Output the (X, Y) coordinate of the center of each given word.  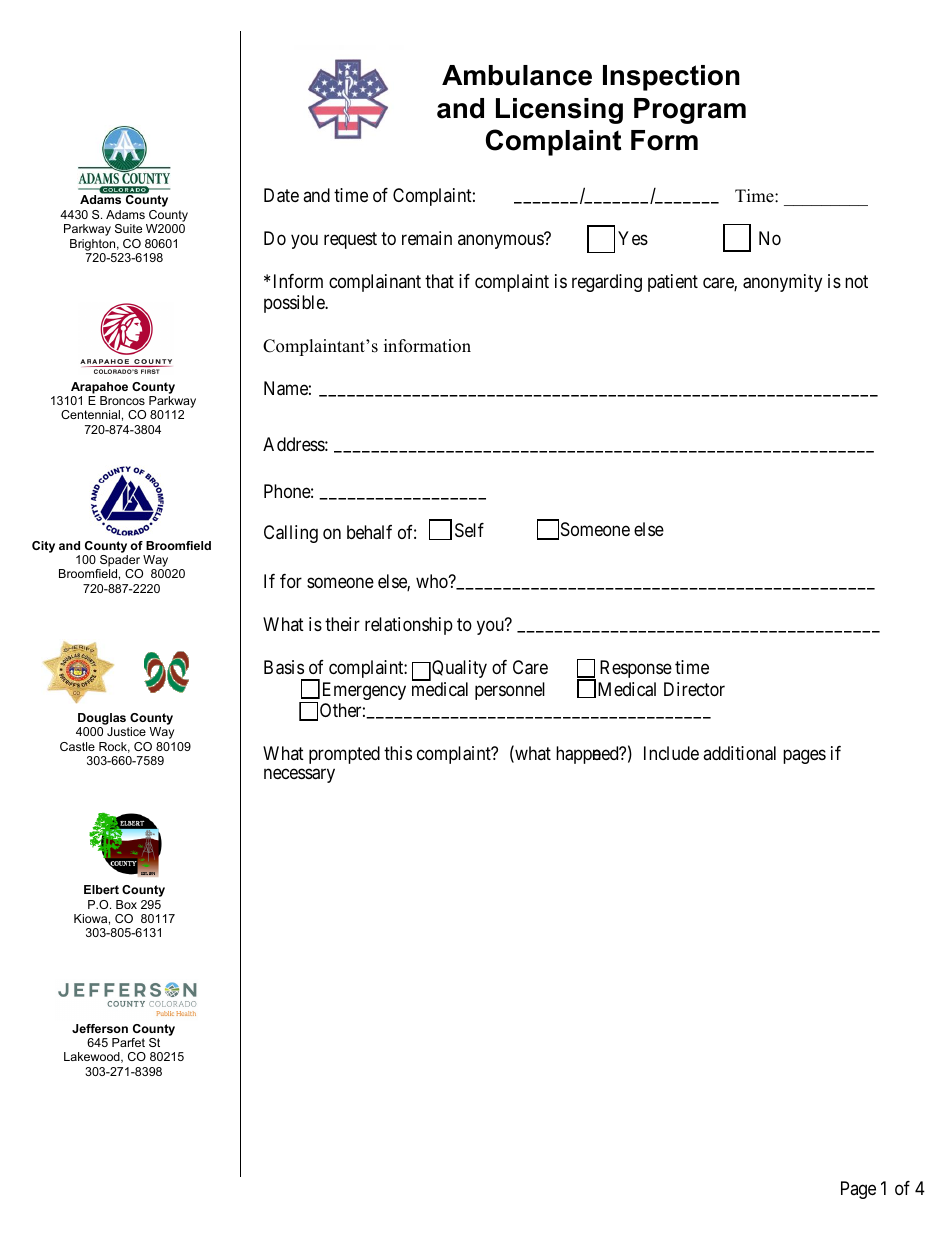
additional (739, 753)
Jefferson (100, 1028)
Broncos (122, 400)
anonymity (782, 283)
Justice (126, 731)
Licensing (559, 111)
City (43, 547)
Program (690, 111)
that (439, 281)
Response (636, 669)
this (398, 753)
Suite (128, 228)
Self (469, 530)
